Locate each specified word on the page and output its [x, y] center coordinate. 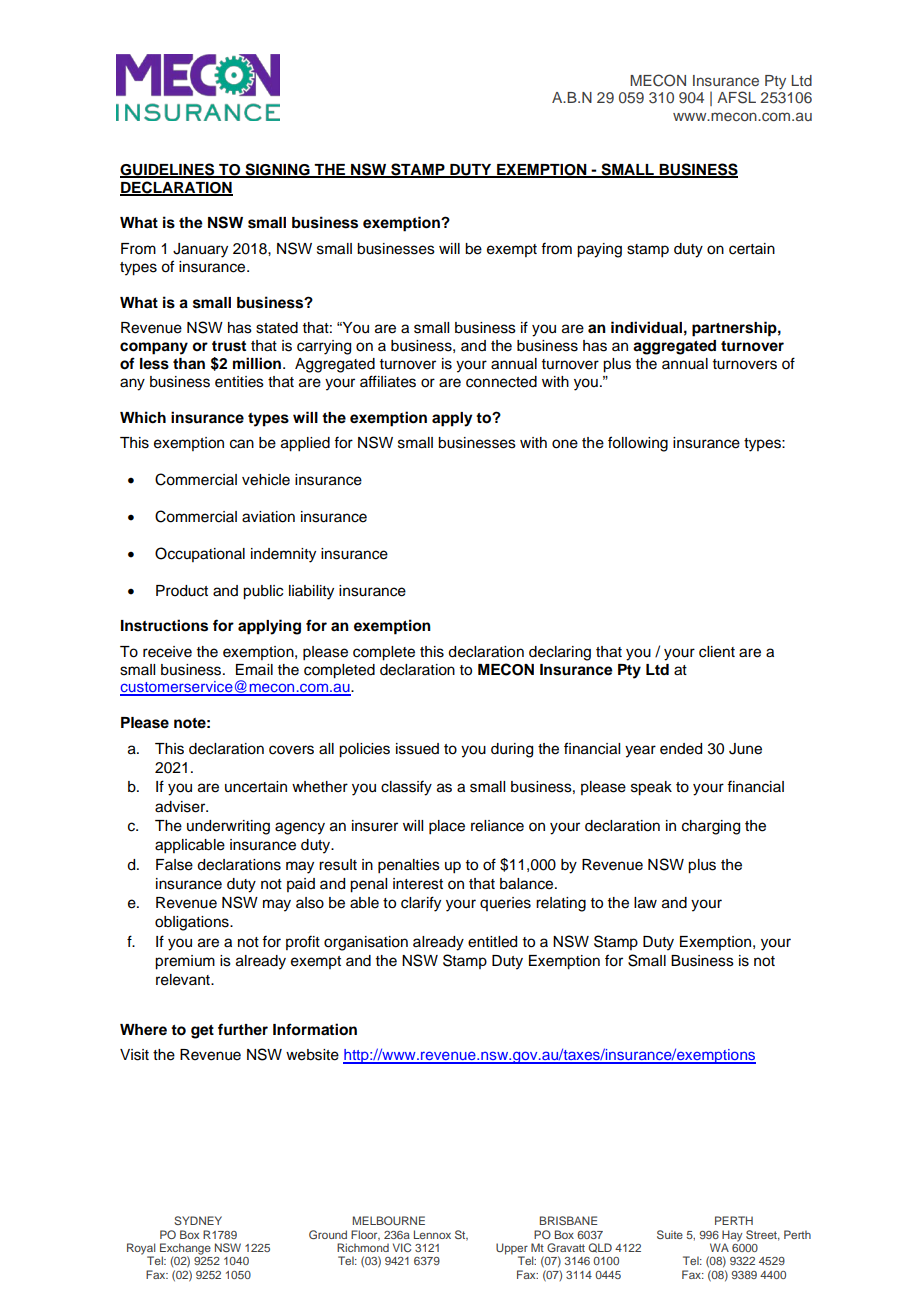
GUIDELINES [168, 170]
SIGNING [277, 170]
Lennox [432, 1234]
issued [417, 749]
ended [681, 749]
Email [254, 669]
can [242, 444]
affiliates [388, 381]
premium [185, 962]
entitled [492, 942]
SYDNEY [198, 1220]
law [645, 903]
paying [599, 250]
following [638, 444]
